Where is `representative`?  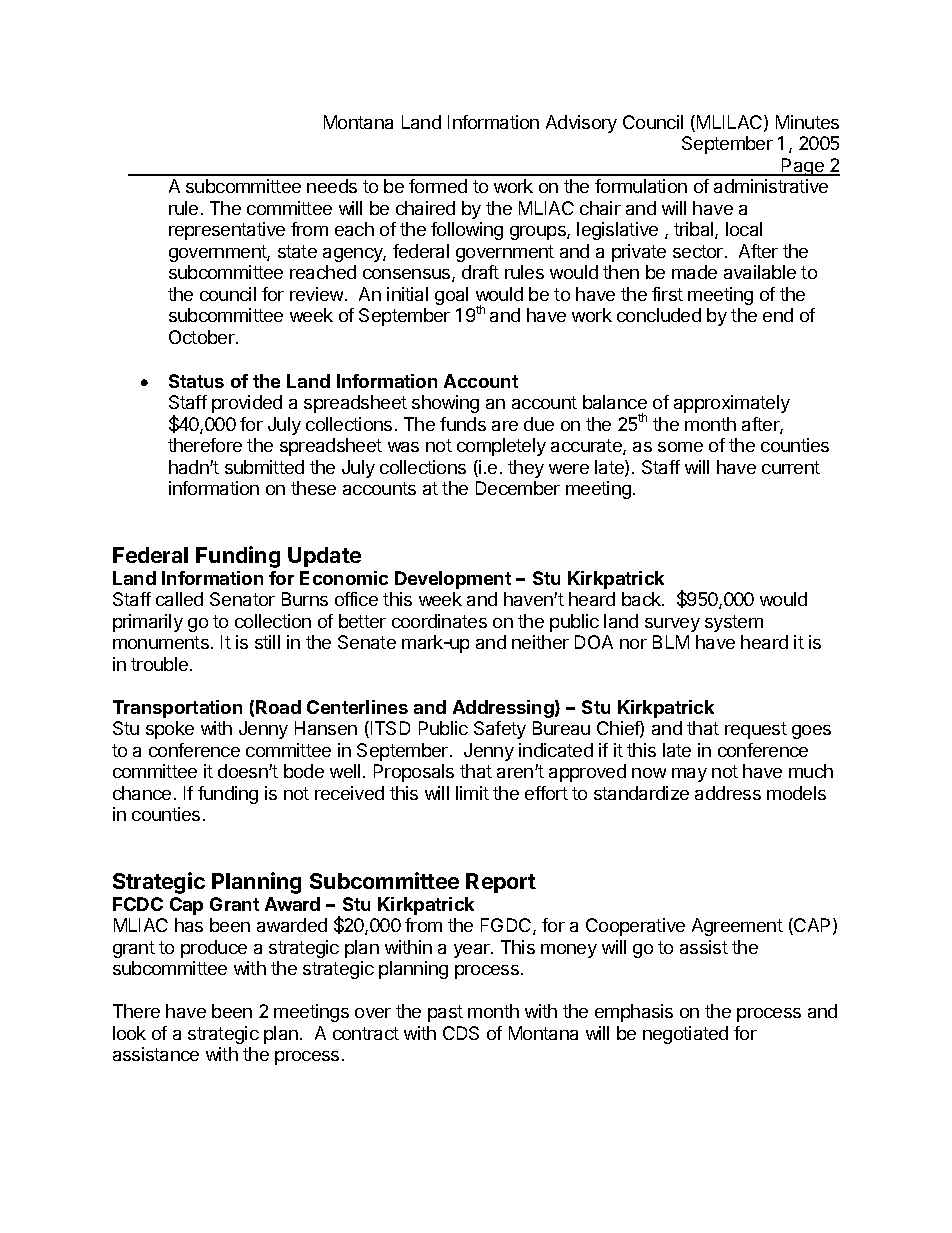 representative is located at coordinates (227, 231).
